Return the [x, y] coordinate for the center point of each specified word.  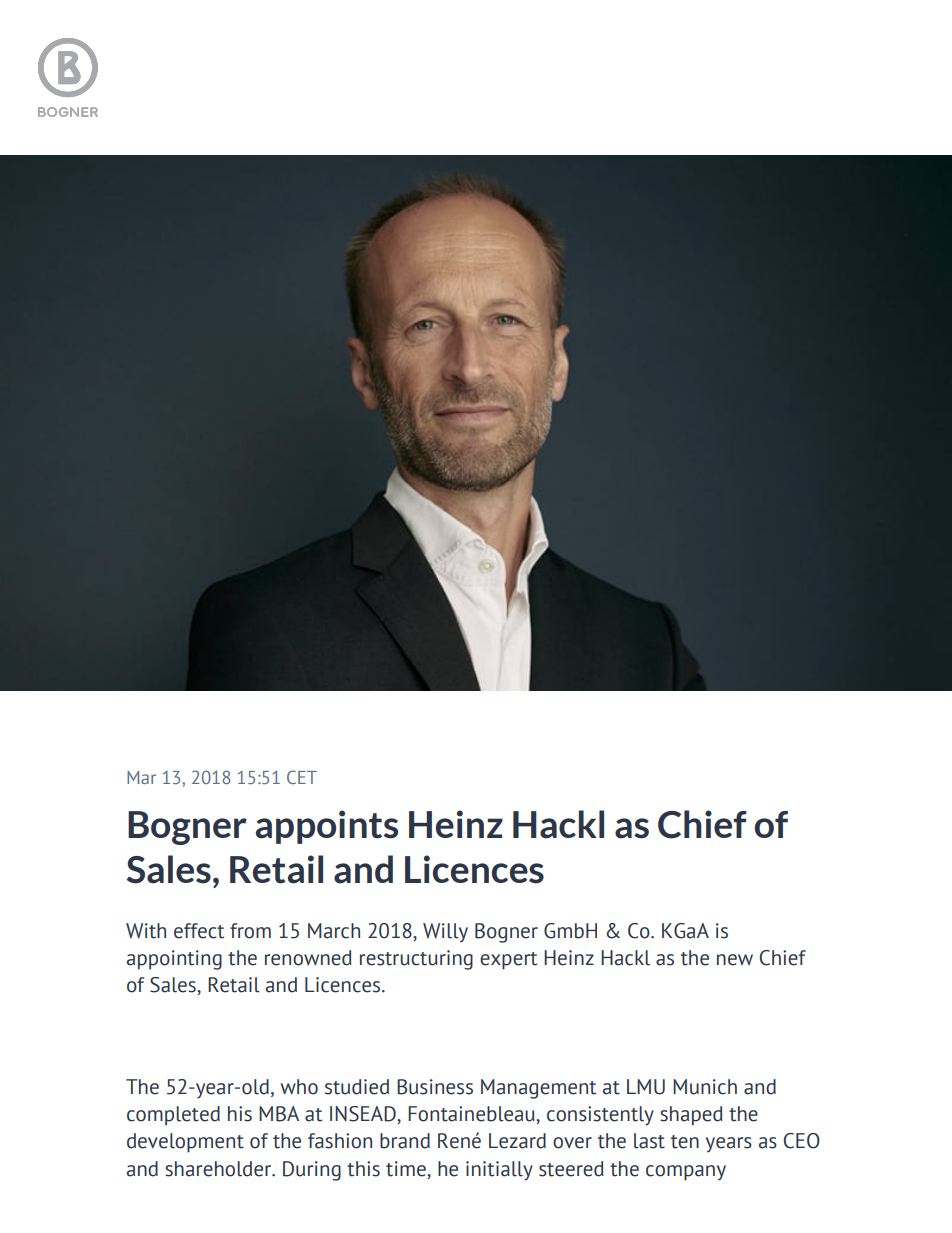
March [334, 931]
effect [199, 931]
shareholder [219, 1169]
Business [435, 1087]
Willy [445, 932]
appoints [327, 827]
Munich [705, 1087]
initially [499, 1171]
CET [302, 777]
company [686, 1173]
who [299, 1087]
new [735, 960]
